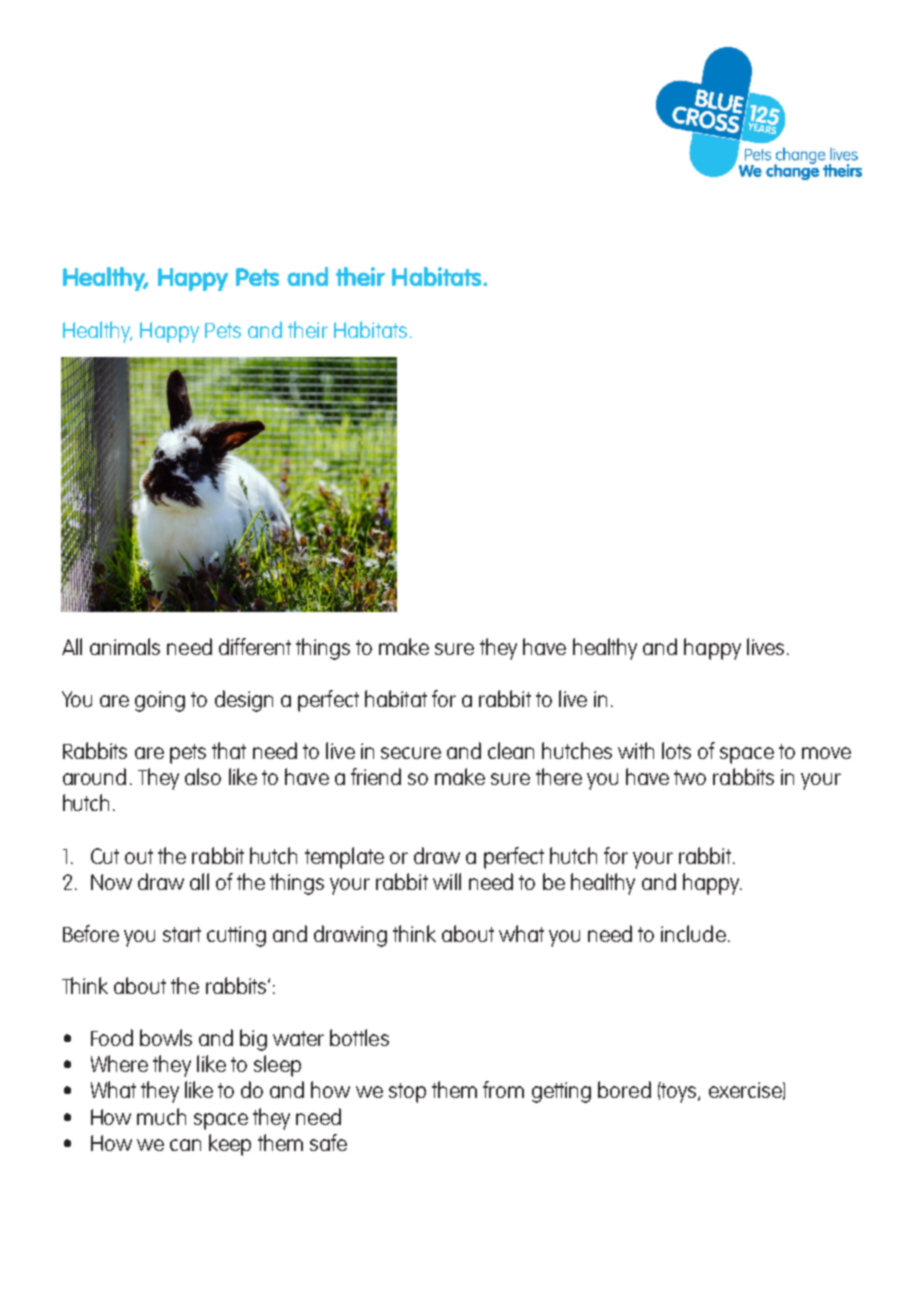 The width and height of the image is (924, 1308). Describe the element at coordinates (203, 776) in the image. I see `also` at that location.
